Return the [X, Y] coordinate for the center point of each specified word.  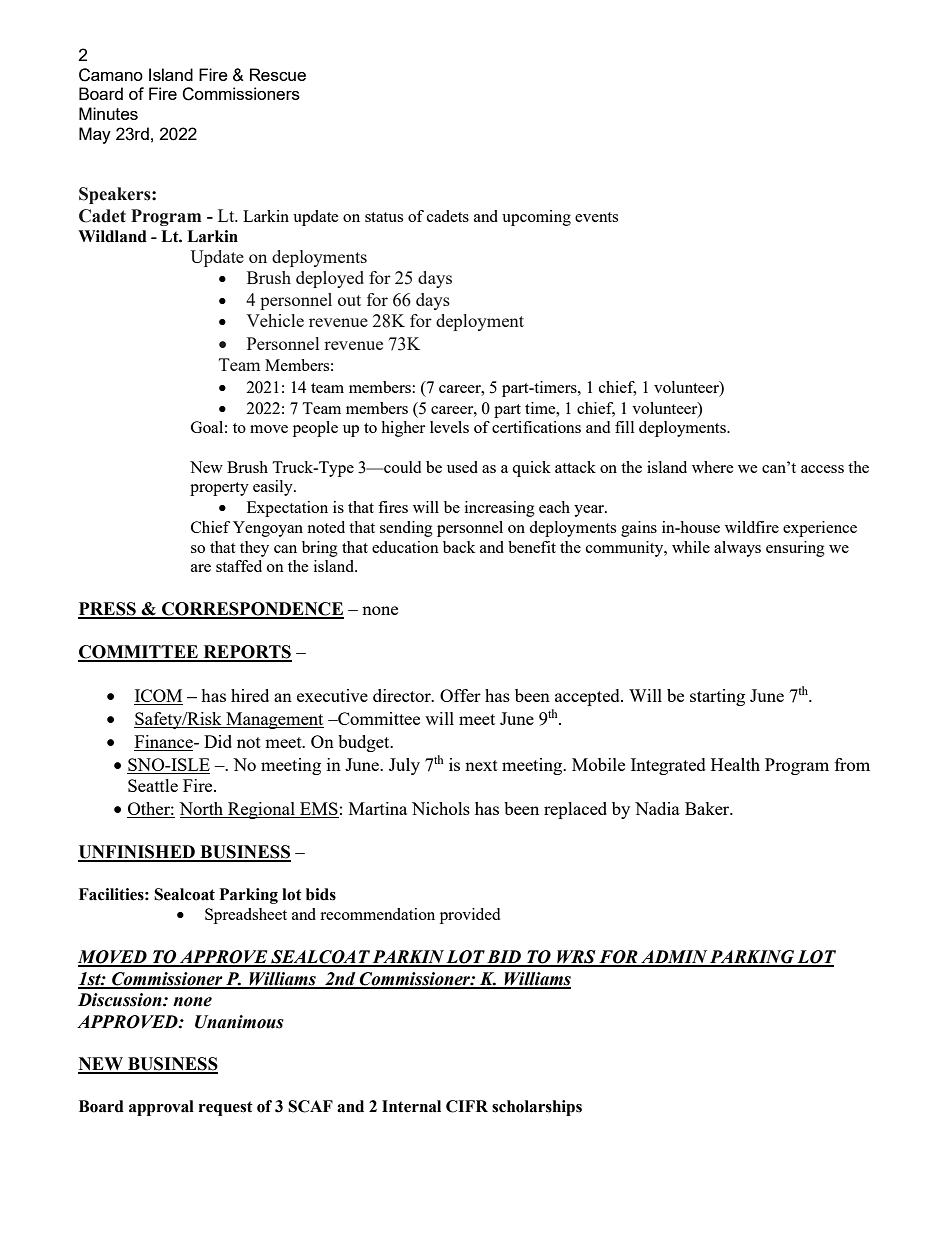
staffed [239, 566]
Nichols [441, 808]
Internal [411, 1106]
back [459, 547]
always [737, 549]
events [596, 217]
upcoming [536, 218]
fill [624, 427]
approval [161, 1108]
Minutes [108, 113]
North [202, 810]
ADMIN [674, 958]
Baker [708, 808]
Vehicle [275, 320]
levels [449, 427]
